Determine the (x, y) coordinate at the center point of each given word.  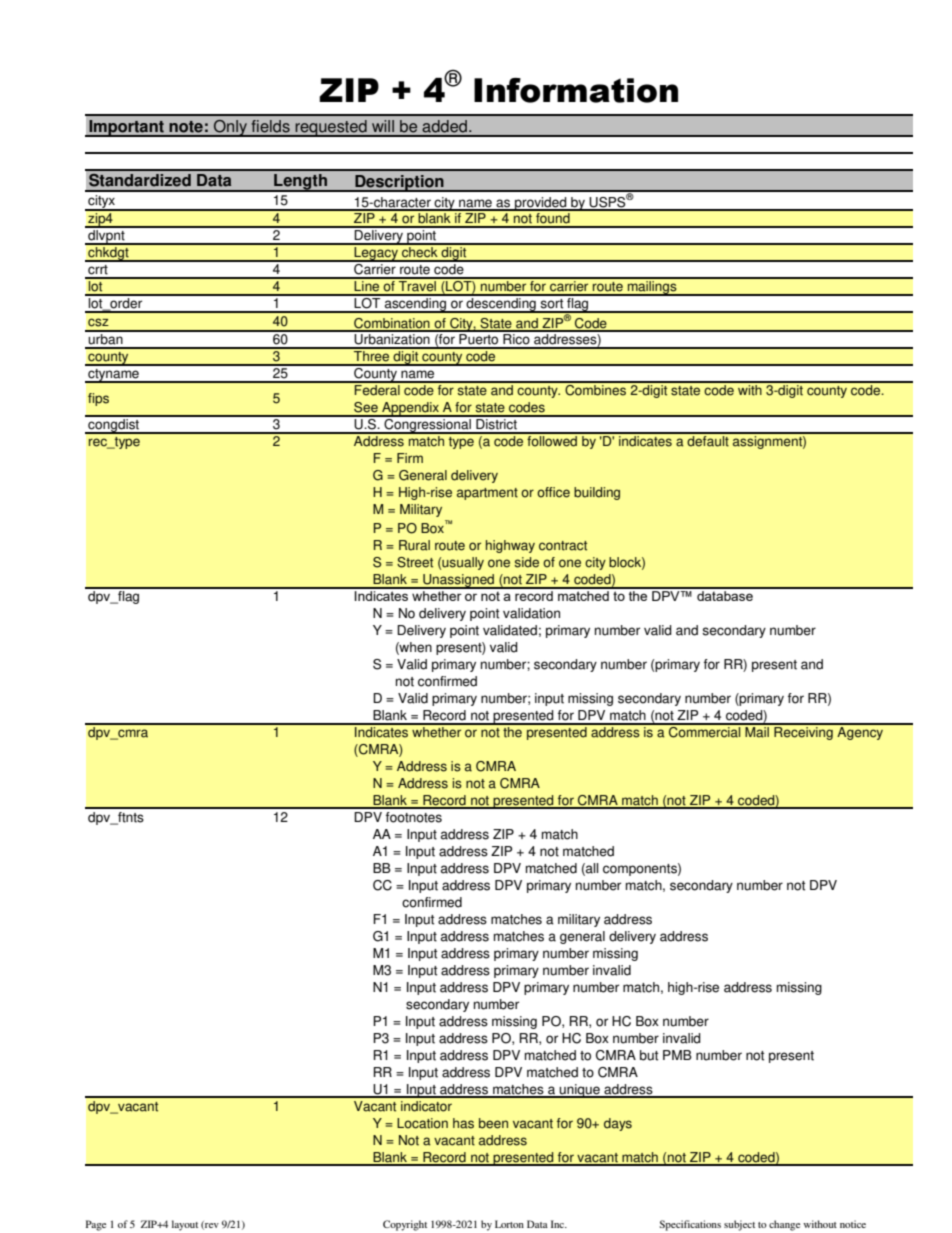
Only (230, 128)
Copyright (405, 1225)
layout (185, 1225)
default (708, 440)
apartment (487, 494)
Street (415, 562)
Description (399, 183)
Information (576, 90)
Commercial (705, 731)
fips (98, 399)
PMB (677, 1055)
